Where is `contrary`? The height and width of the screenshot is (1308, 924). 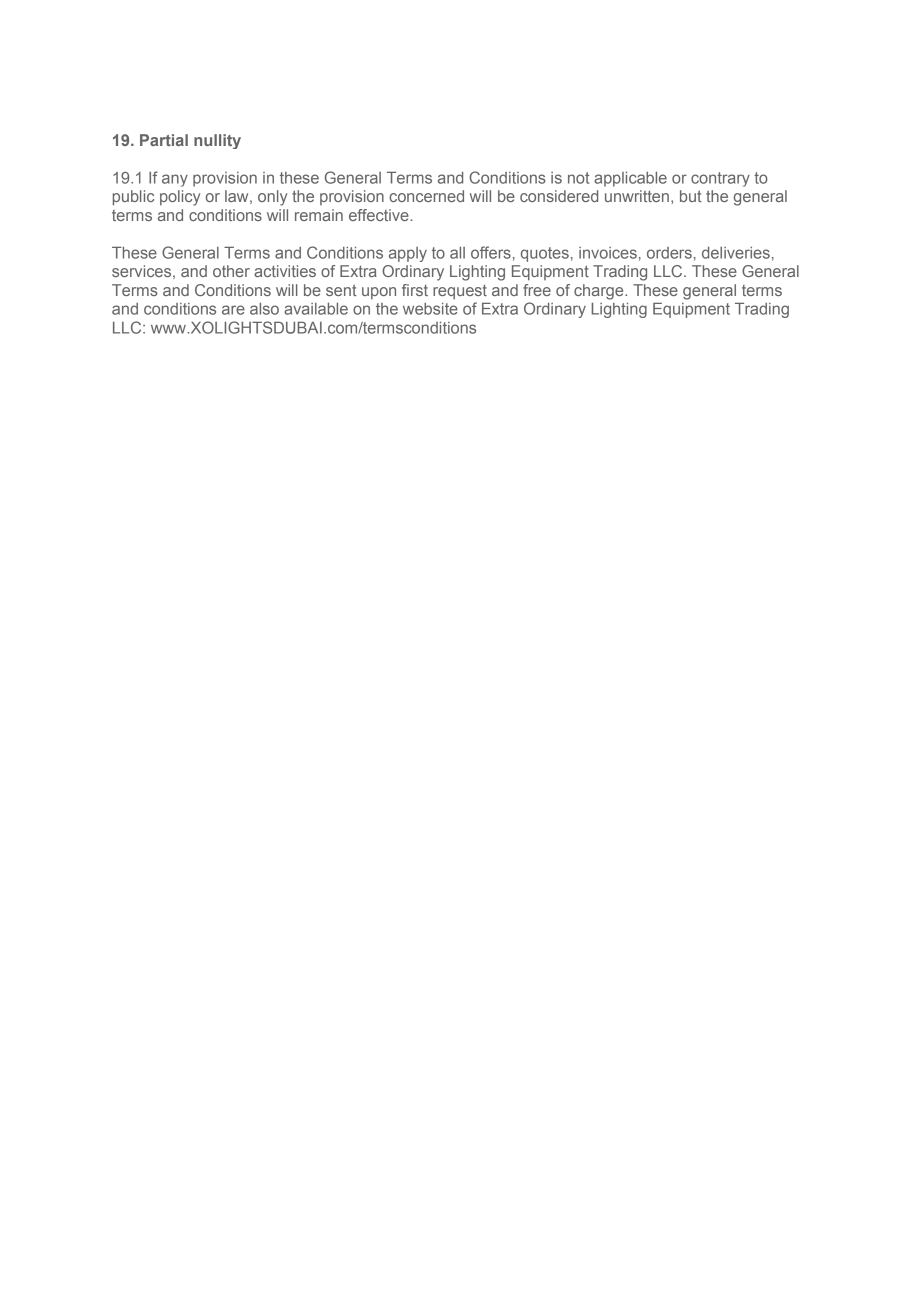 contrary is located at coordinates (720, 179).
